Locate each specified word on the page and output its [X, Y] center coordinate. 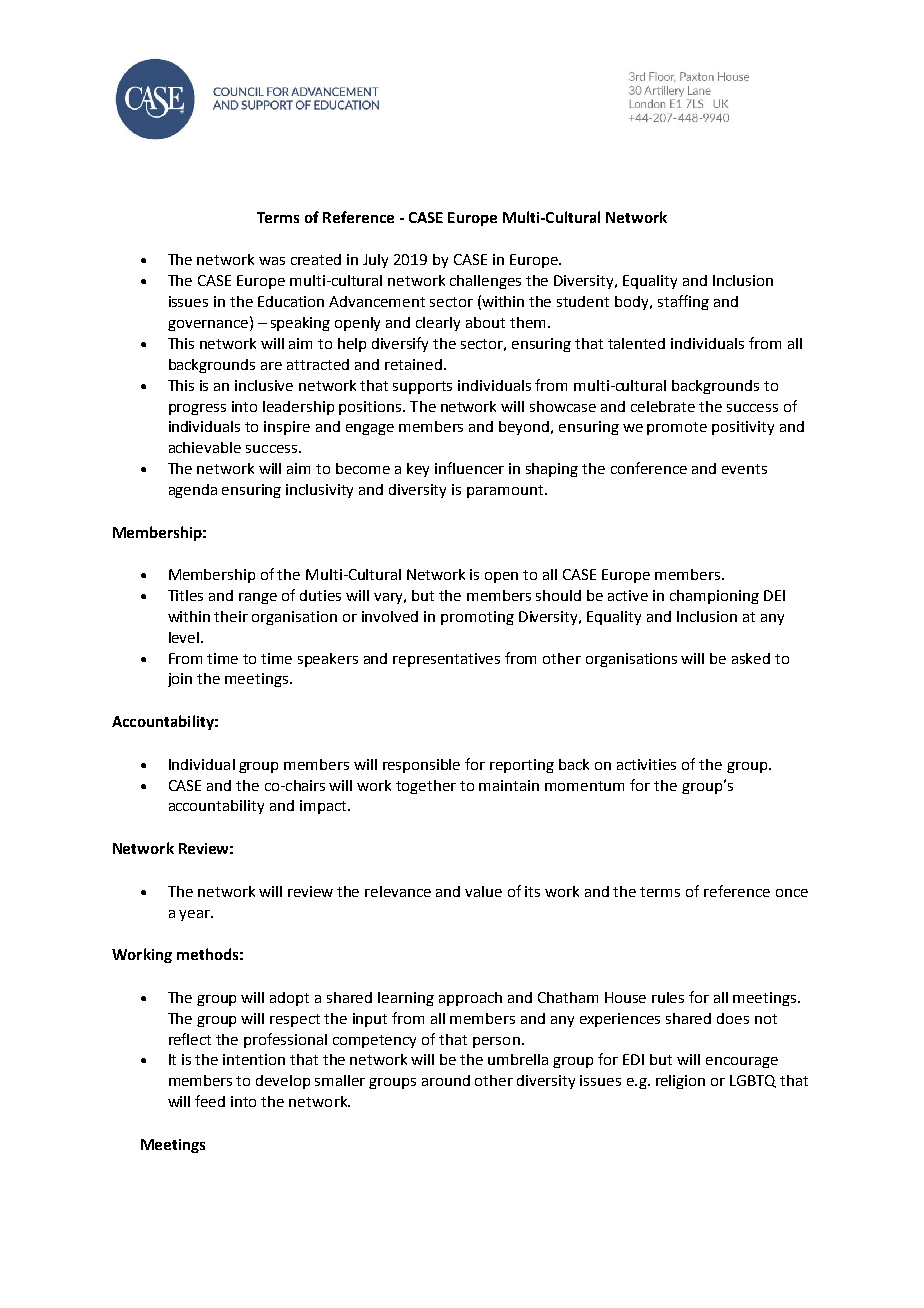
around [446, 1080]
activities [646, 764]
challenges [485, 282]
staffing [683, 302]
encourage [742, 1062]
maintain [509, 785]
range [258, 598]
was [272, 261]
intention [254, 1059]
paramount [506, 491]
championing [714, 597]
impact [324, 807]
